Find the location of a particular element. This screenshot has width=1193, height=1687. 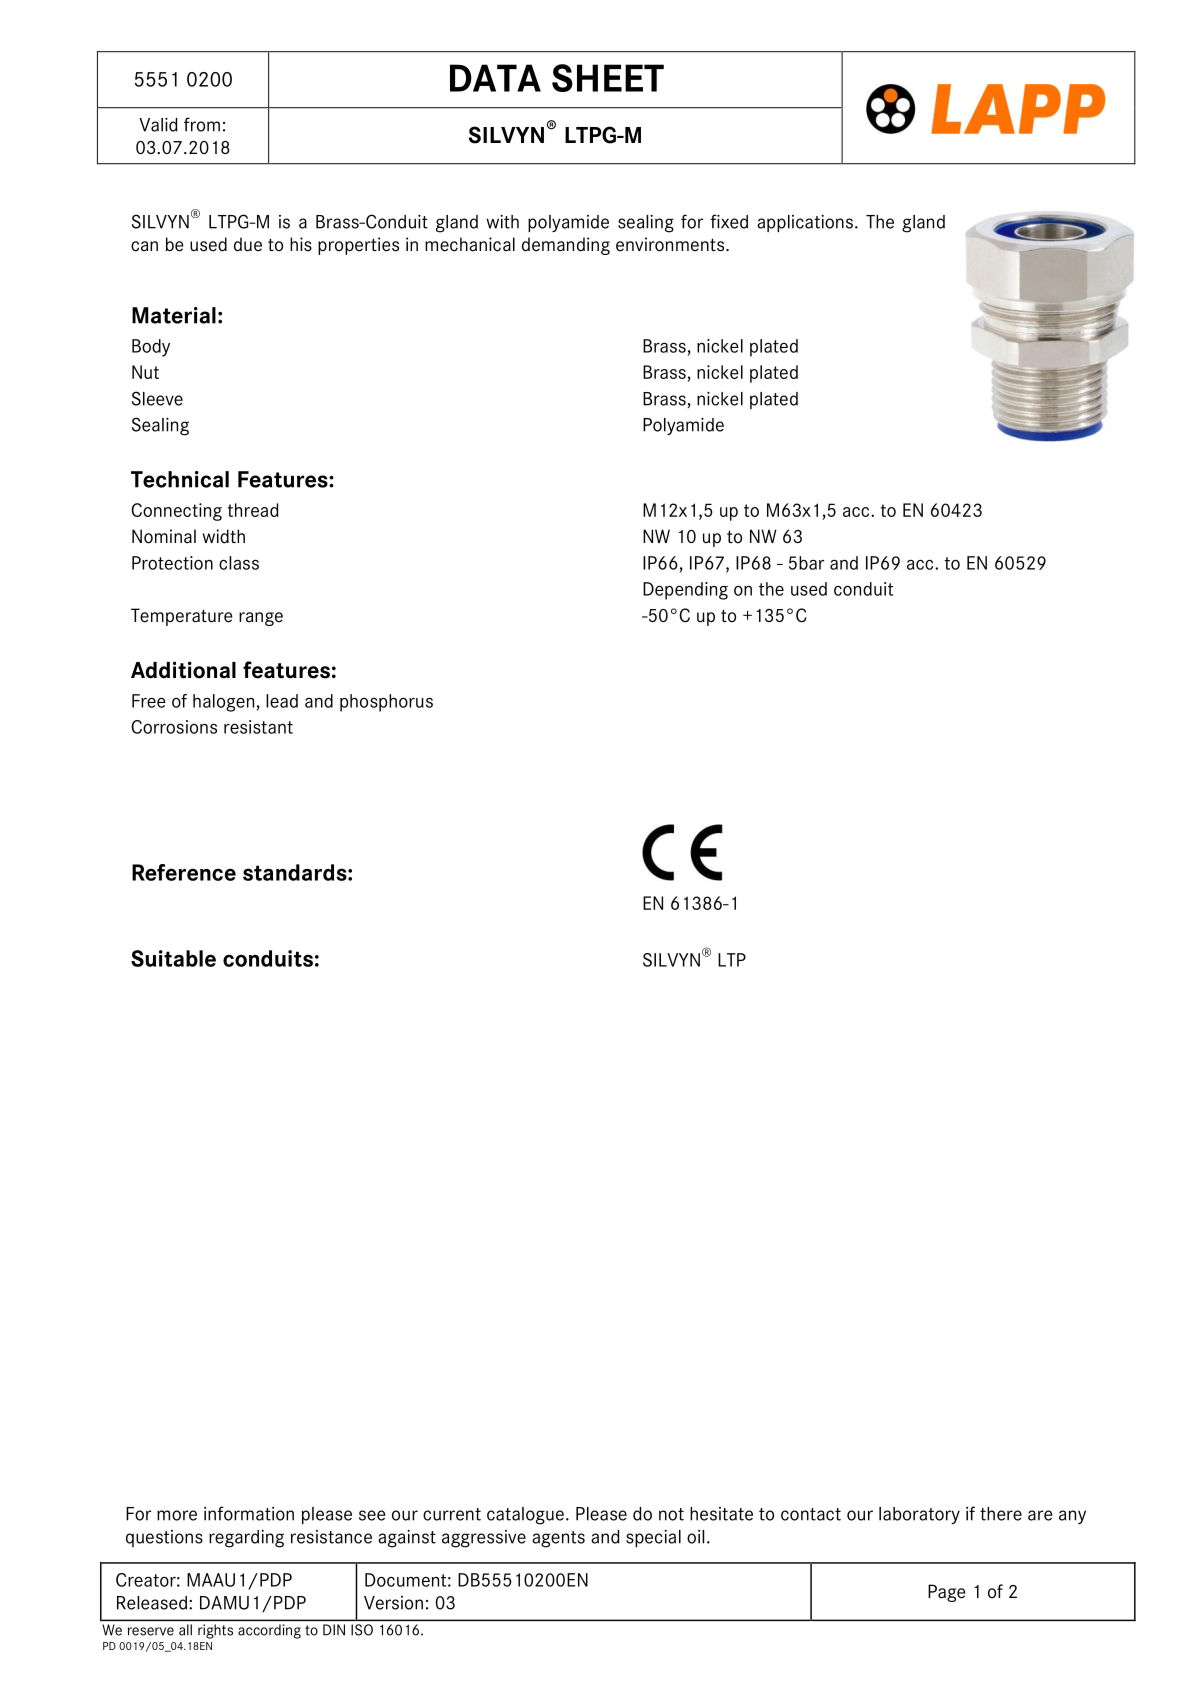

applications is located at coordinates (805, 223).
